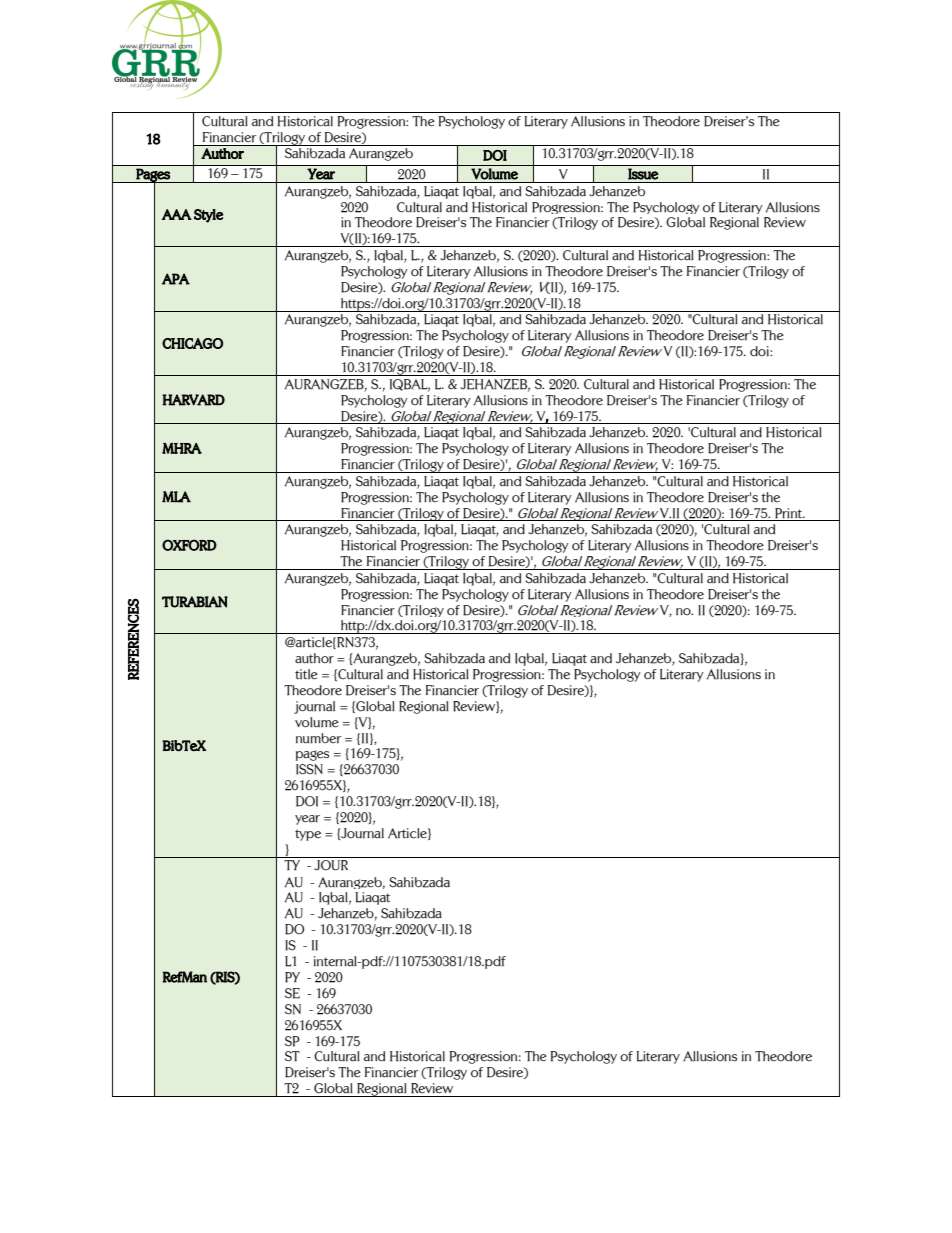  I want to click on title, so click(306, 674).
